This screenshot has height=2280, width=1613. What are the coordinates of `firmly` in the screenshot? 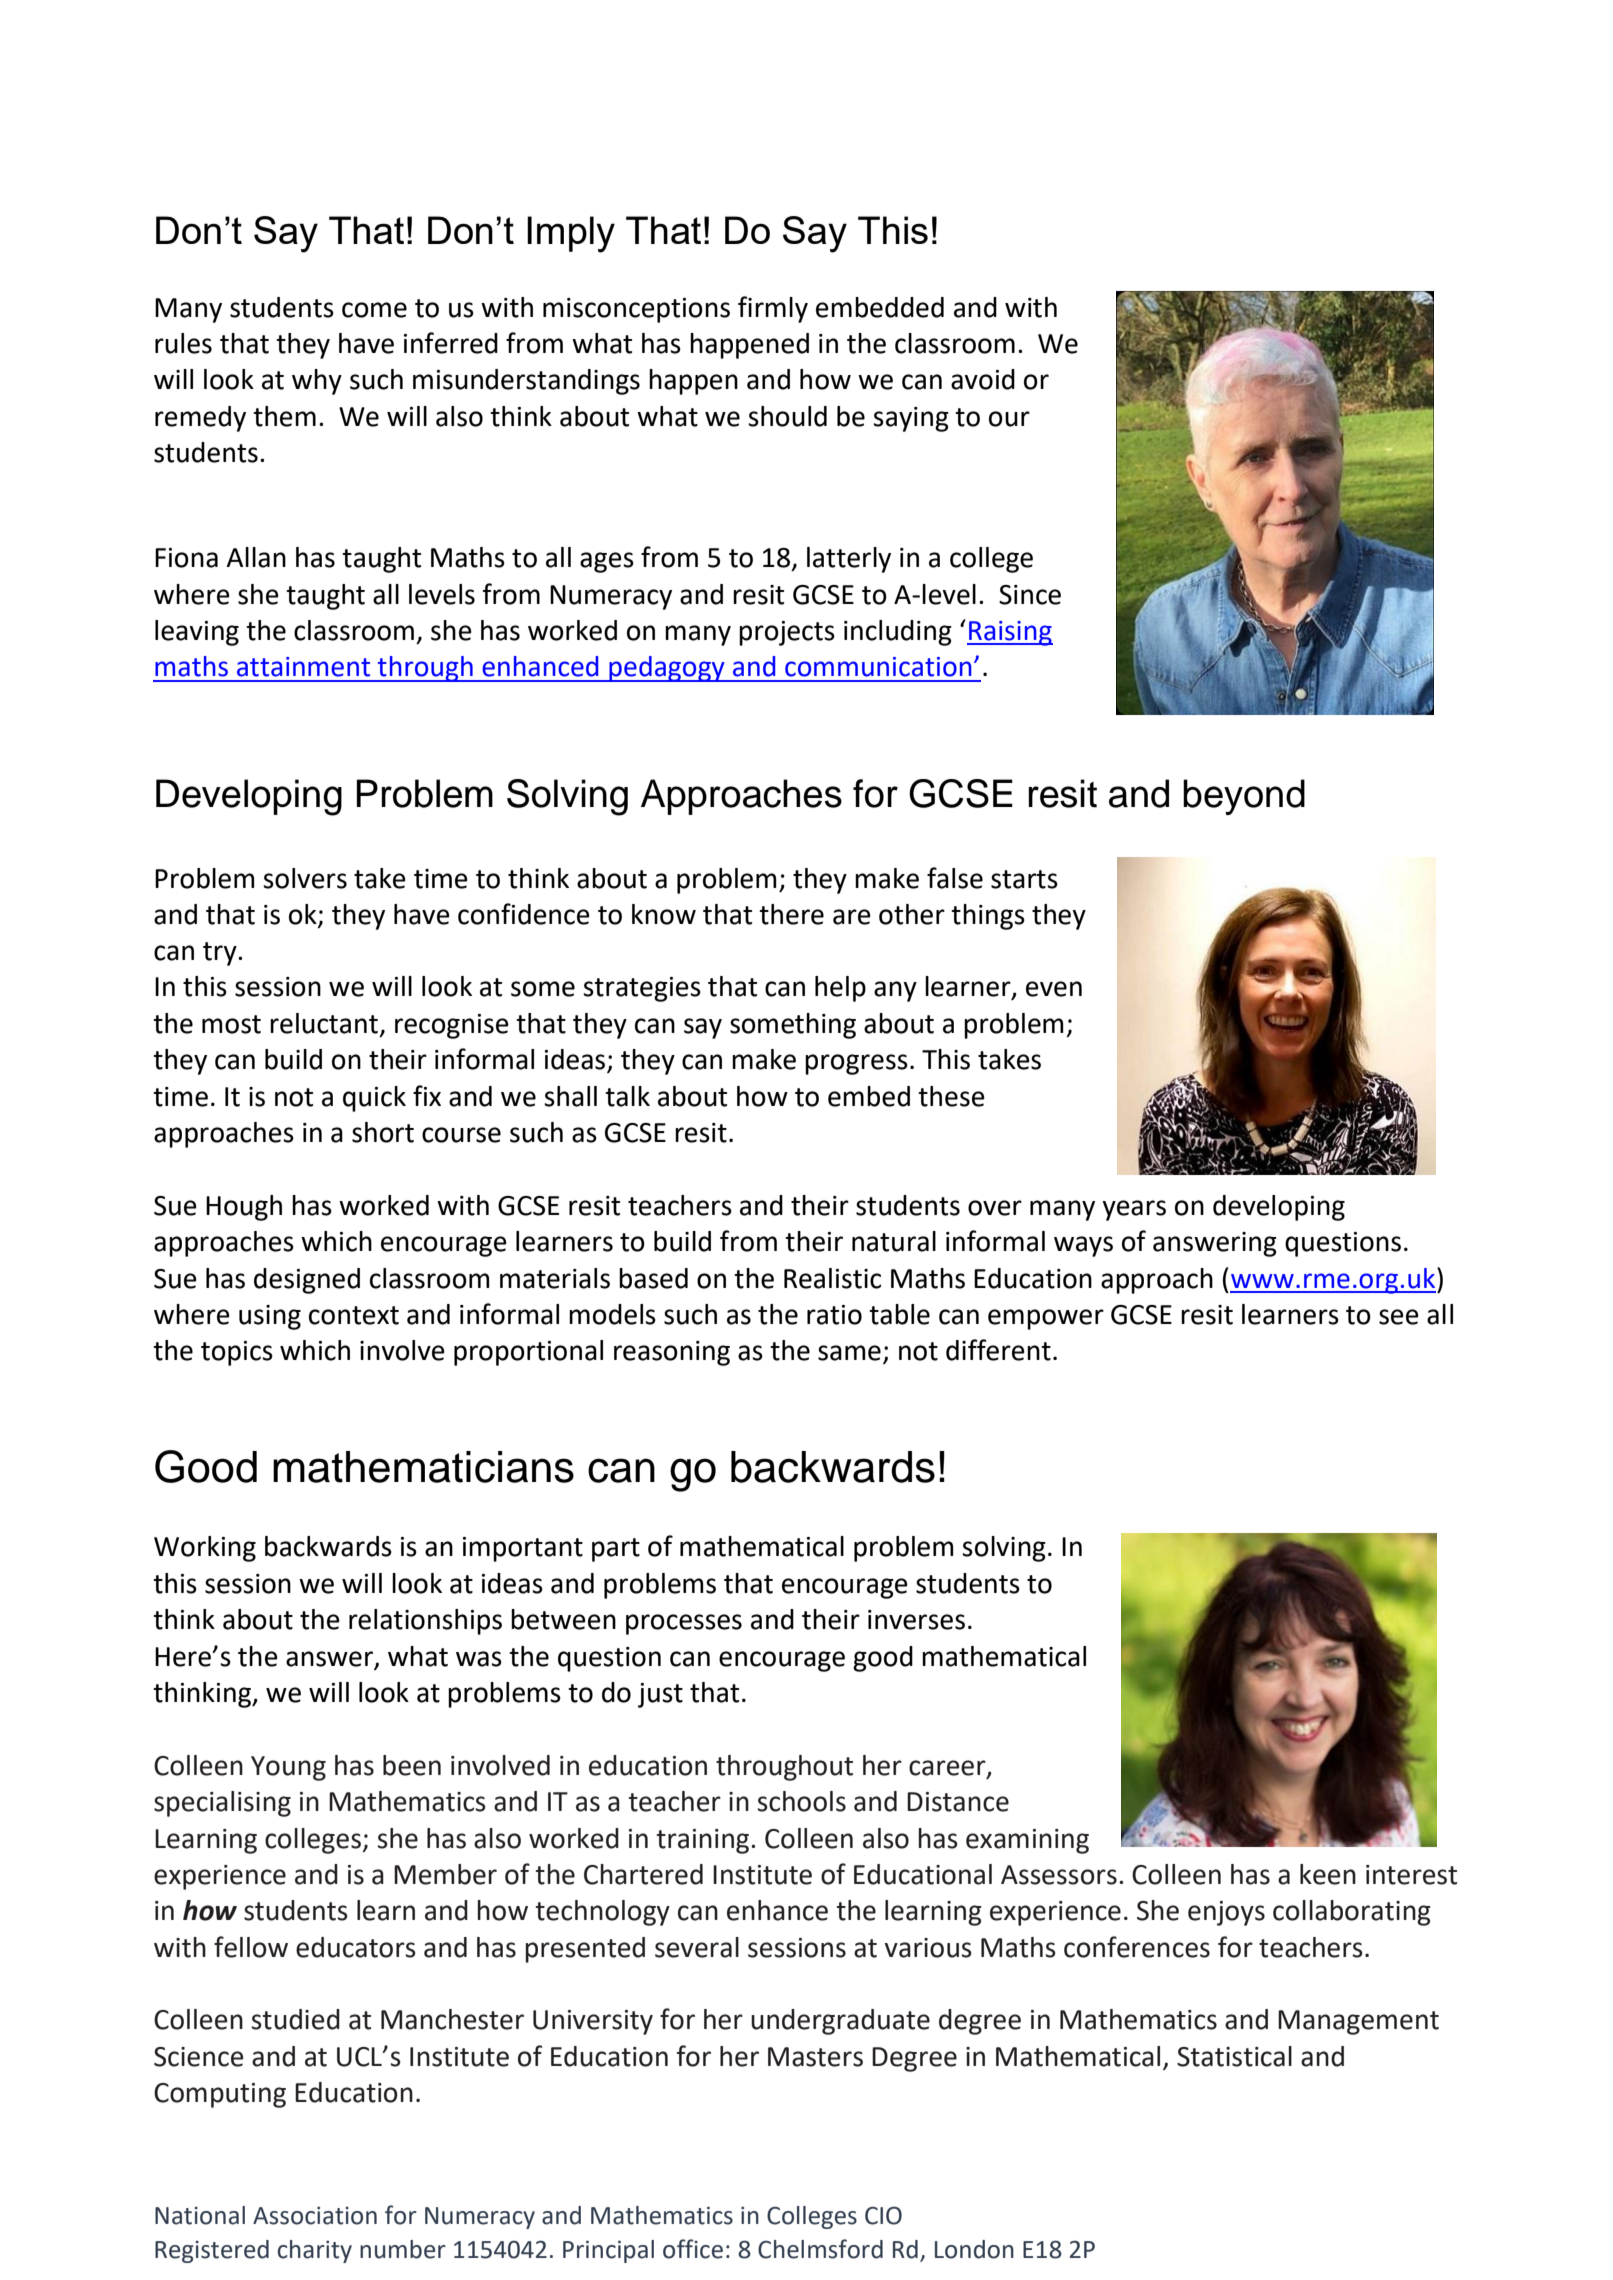 It's located at (773, 309).
